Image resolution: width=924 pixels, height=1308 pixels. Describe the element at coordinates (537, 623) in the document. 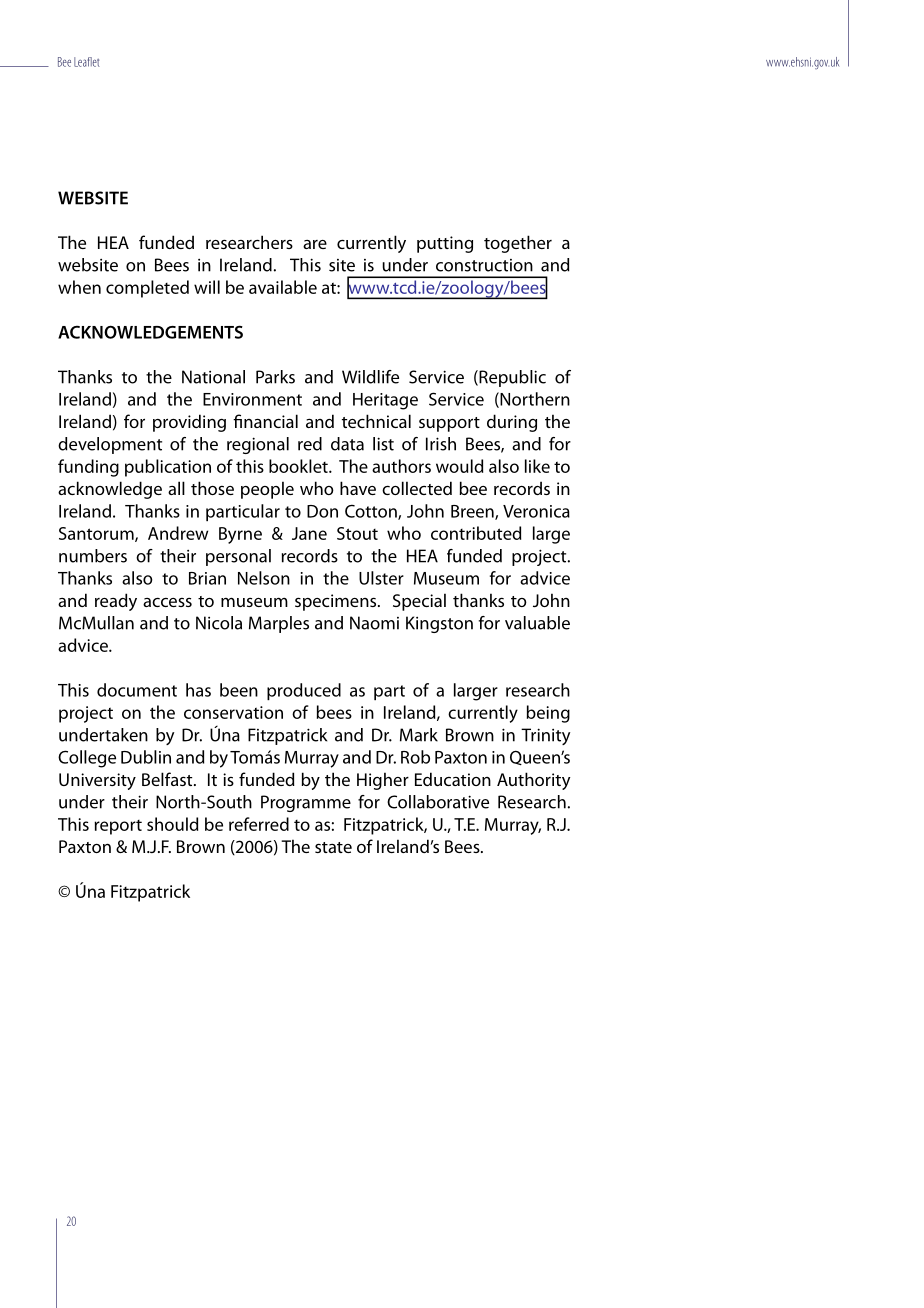

I see `valuable` at that location.
